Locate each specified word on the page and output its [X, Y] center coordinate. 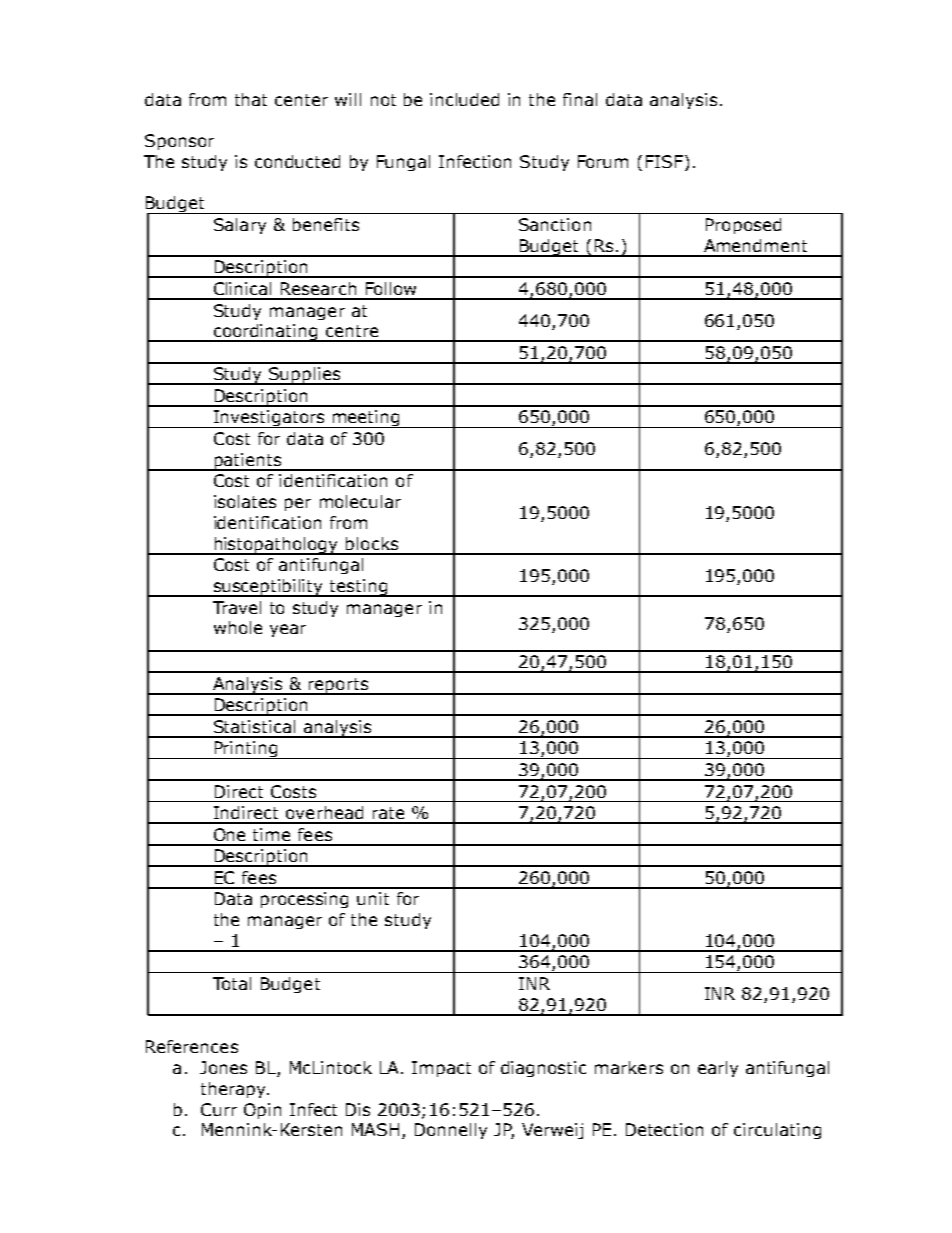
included [464, 99]
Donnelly [451, 1131]
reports [338, 686]
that [251, 99]
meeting [366, 419]
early [718, 1069]
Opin [262, 1111]
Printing [246, 750]
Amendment [755, 245]
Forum [603, 161]
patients [247, 462]
